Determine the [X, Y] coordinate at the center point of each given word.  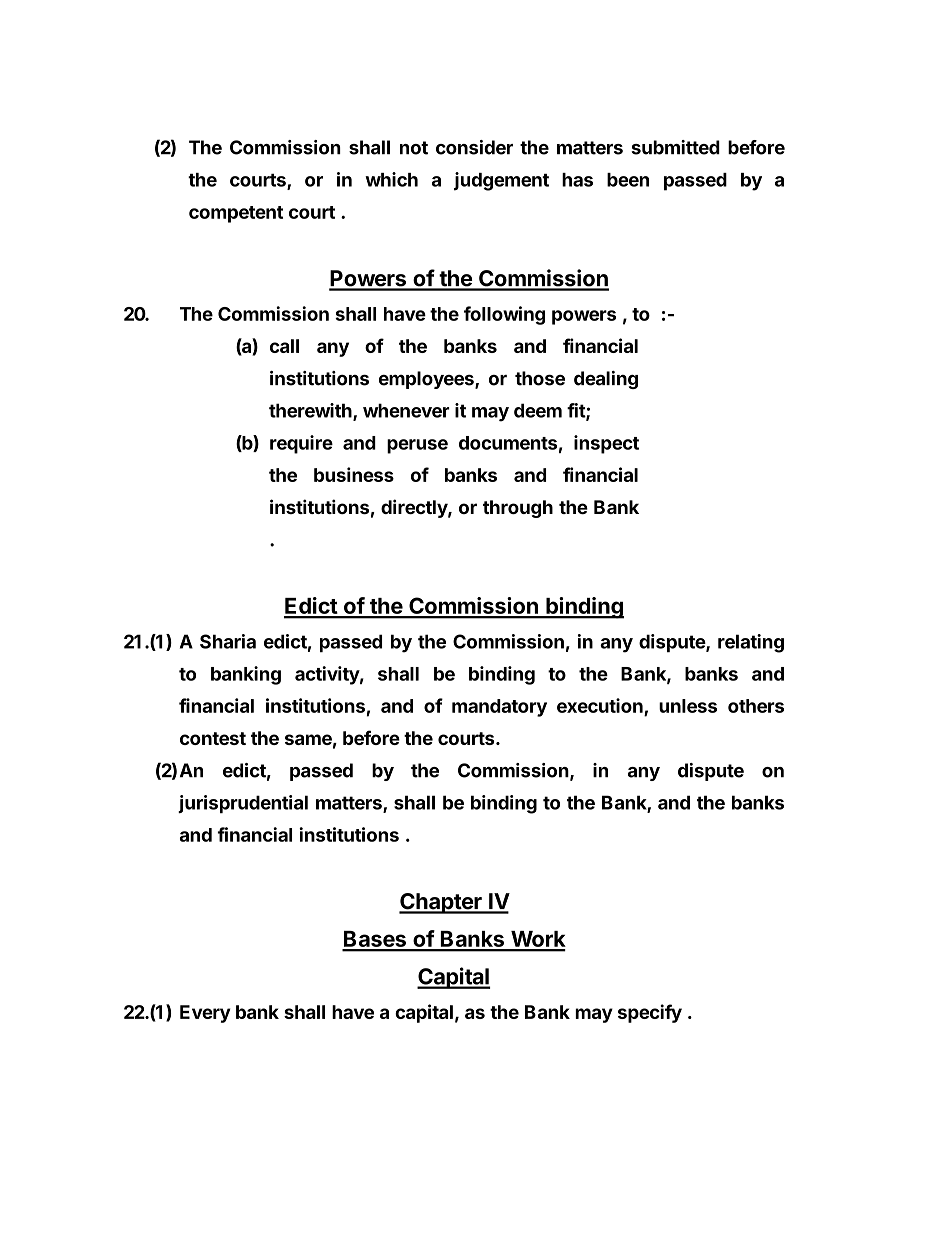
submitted [675, 147]
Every [205, 1014]
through [518, 509]
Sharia [228, 641]
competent [236, 214]
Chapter [441, 903]
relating [751, 643]
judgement [501, 181]
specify [650, 1013]
